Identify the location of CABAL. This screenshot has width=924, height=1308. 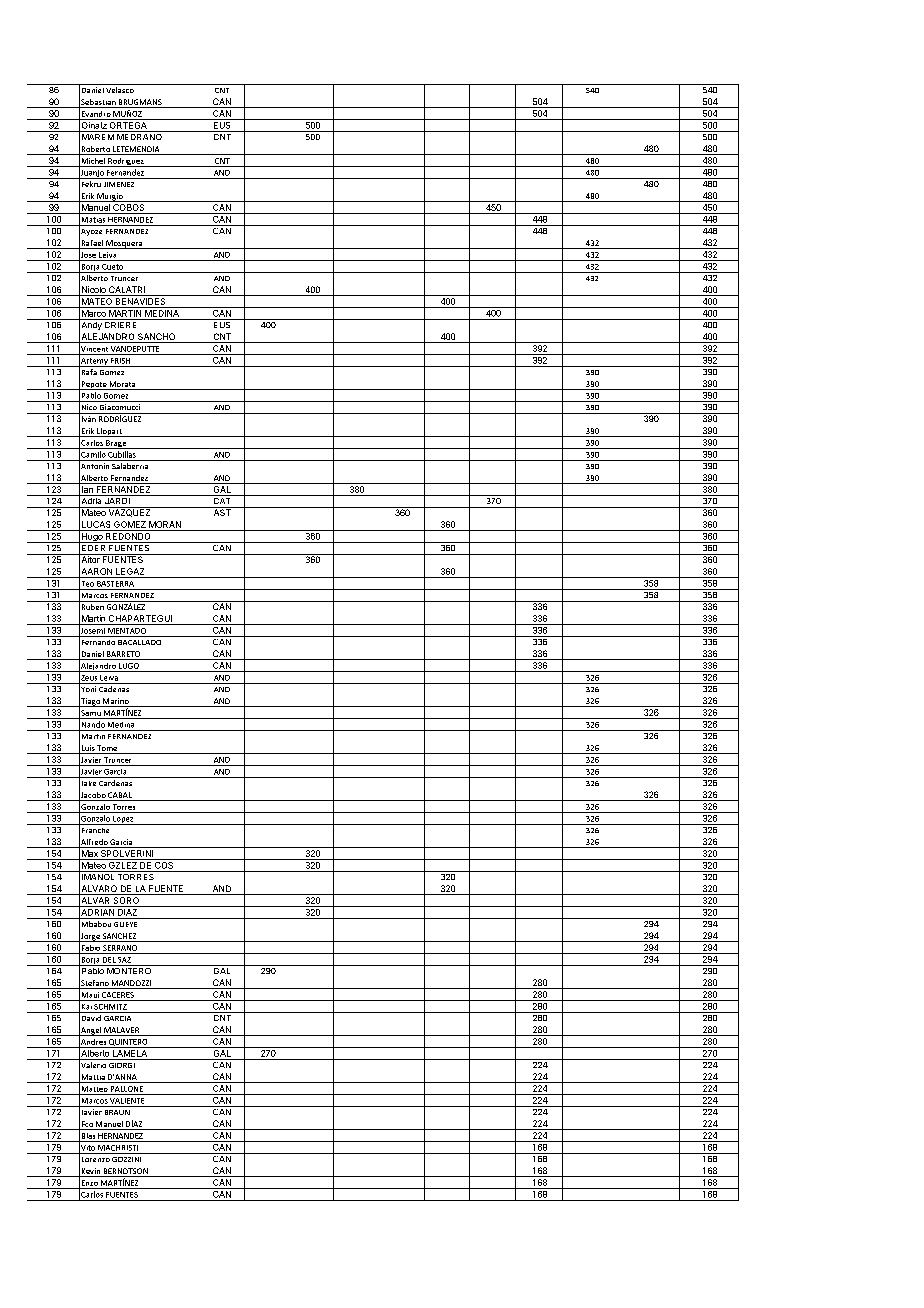
(120, 796).
